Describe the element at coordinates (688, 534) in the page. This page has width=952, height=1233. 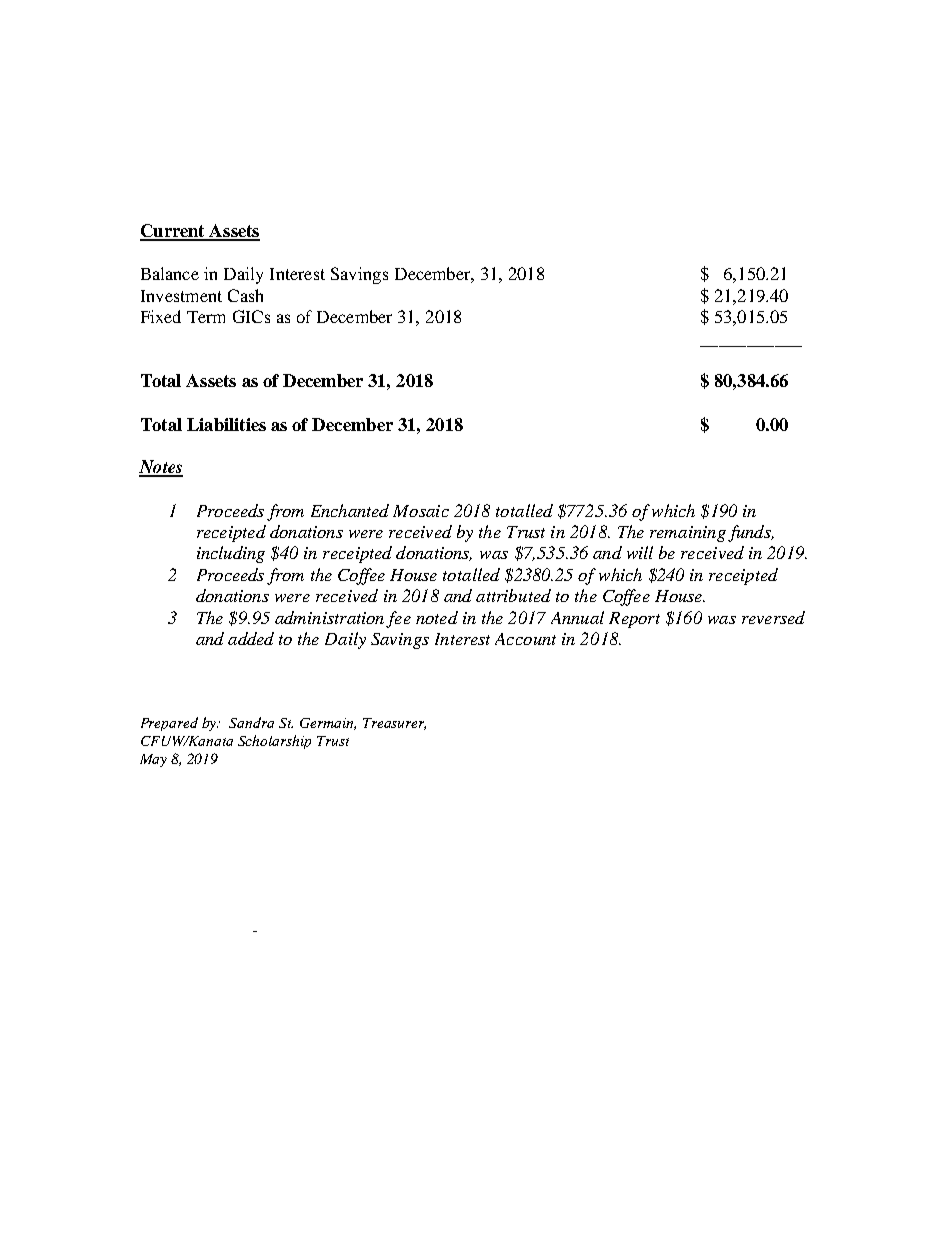
I see `remaining` at that location.
